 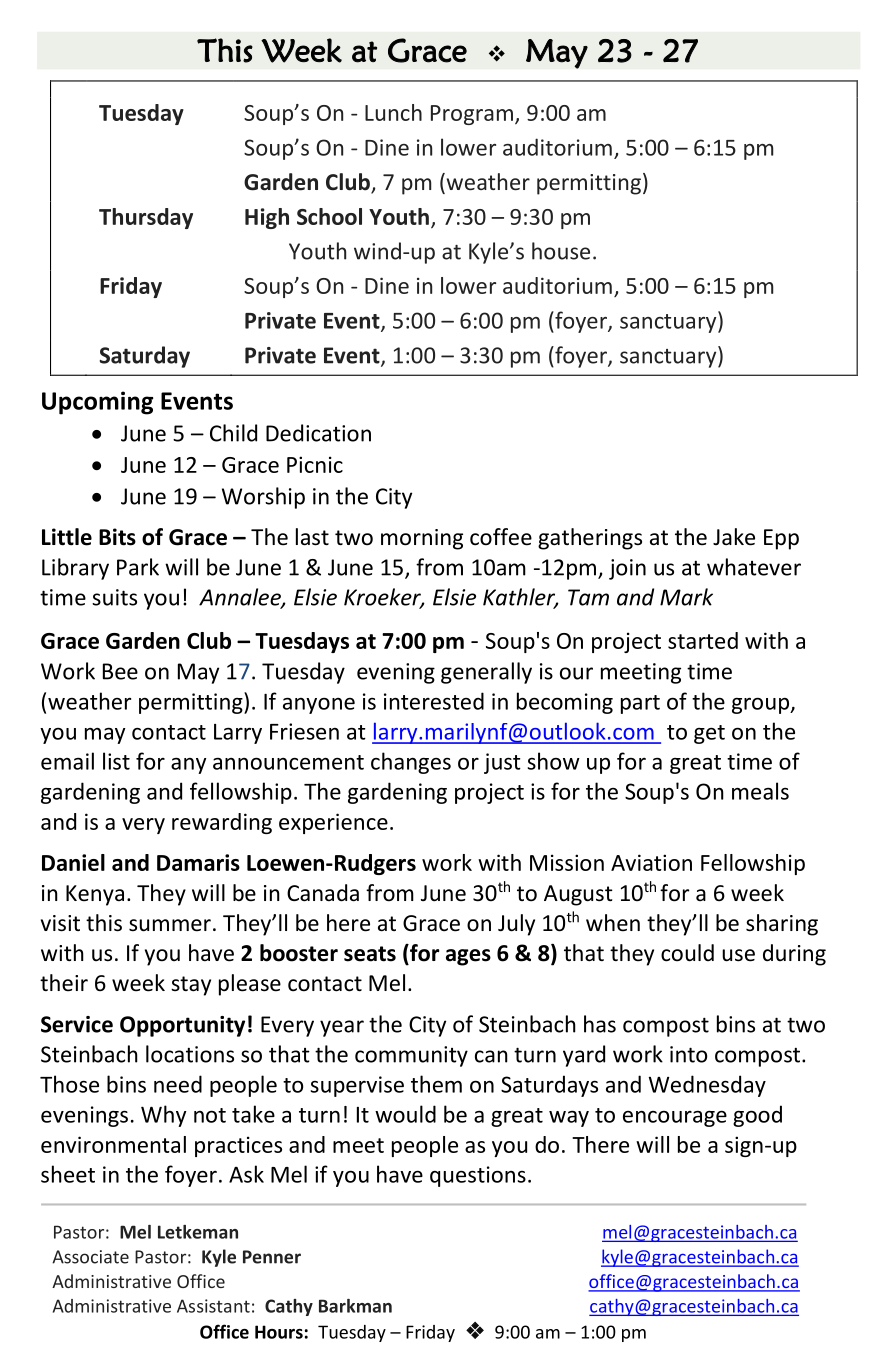 What do you see at coordinates (146, 218) in the screenshot?
I see `Thursday` at bounding box center [146, 218].
